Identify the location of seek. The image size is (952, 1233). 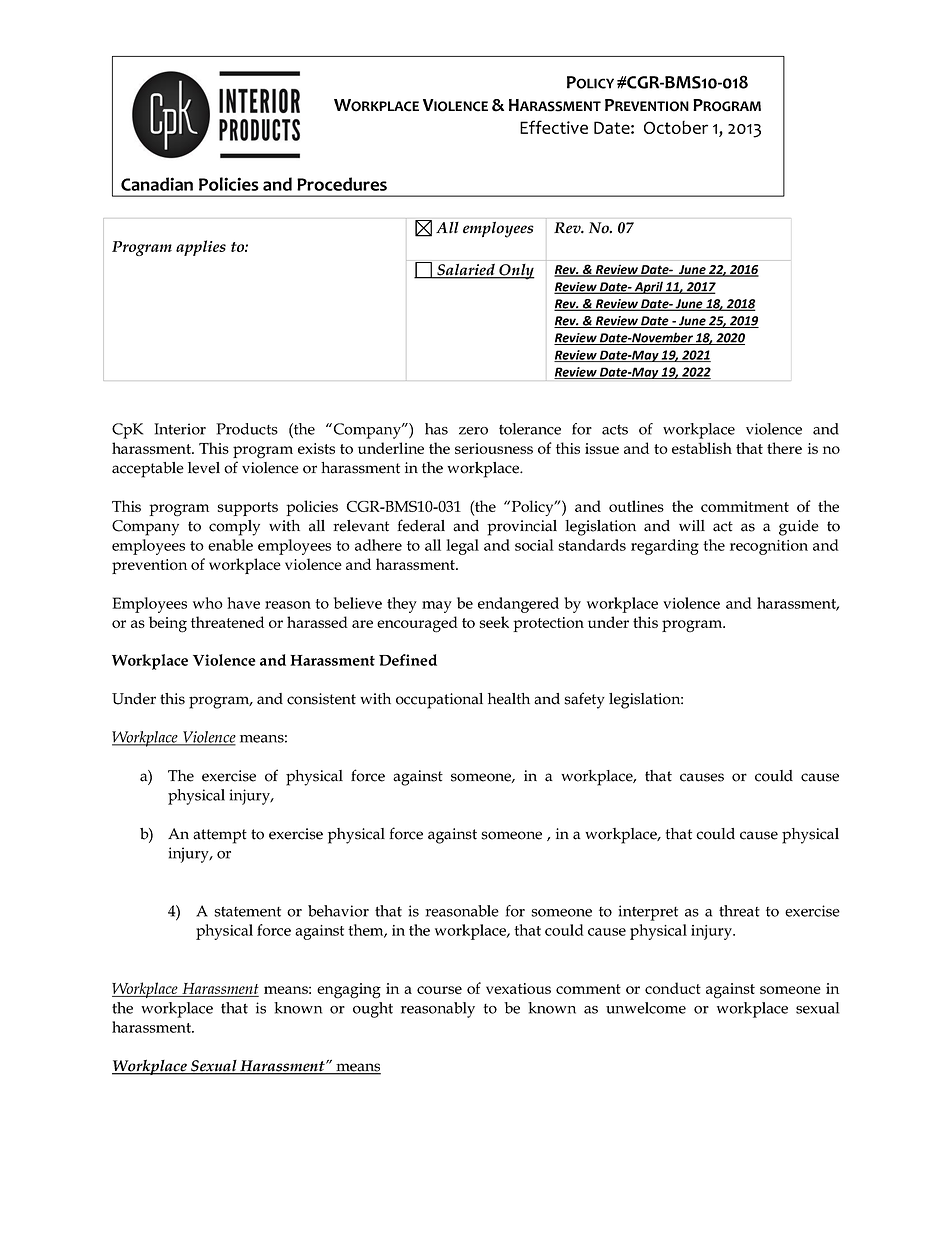
(494, 622).
